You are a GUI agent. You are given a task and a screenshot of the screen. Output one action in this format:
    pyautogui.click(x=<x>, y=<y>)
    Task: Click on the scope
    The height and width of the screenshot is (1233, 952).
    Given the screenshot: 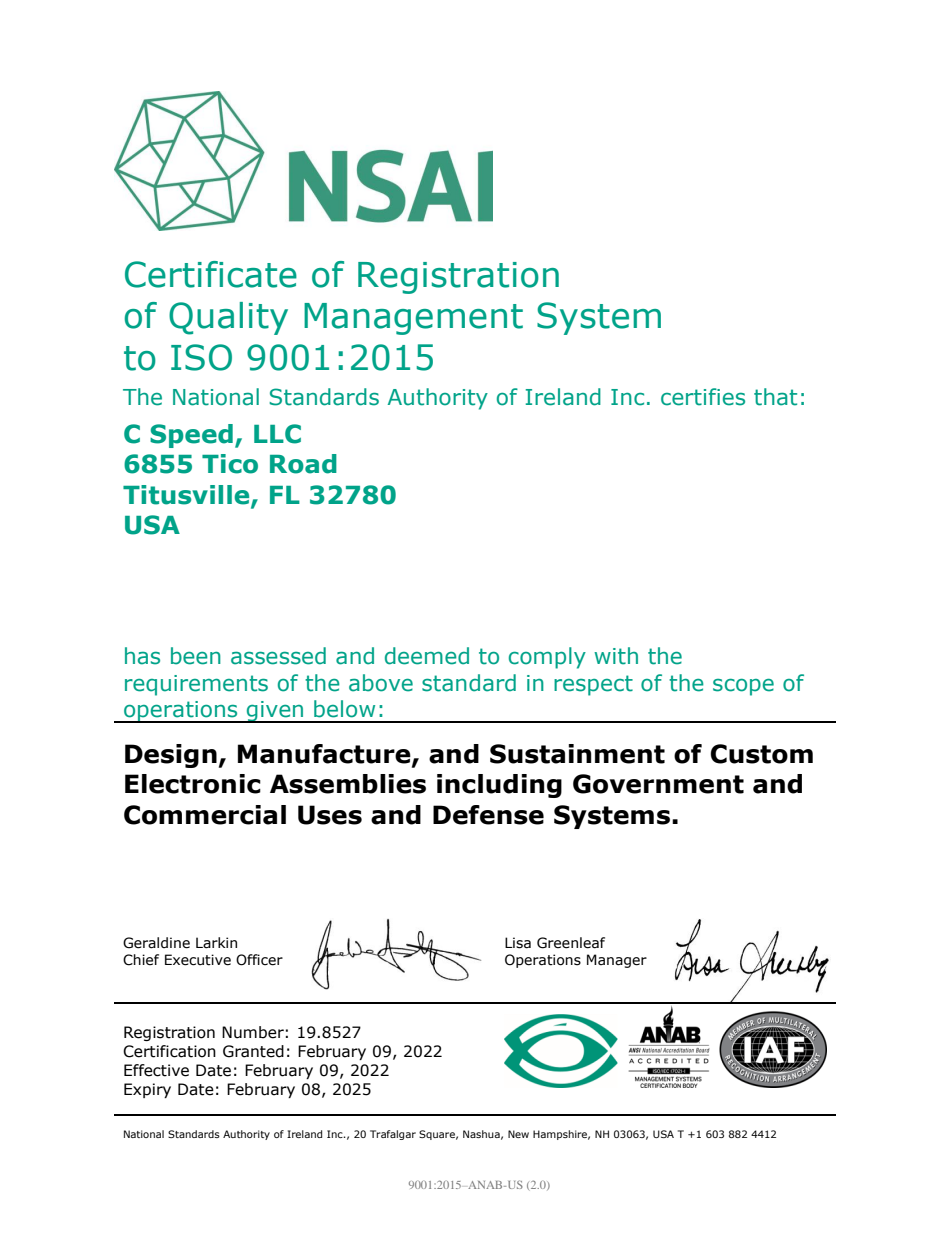 What is the action you would take?
    pyautogui.click(x=743, y=687)
